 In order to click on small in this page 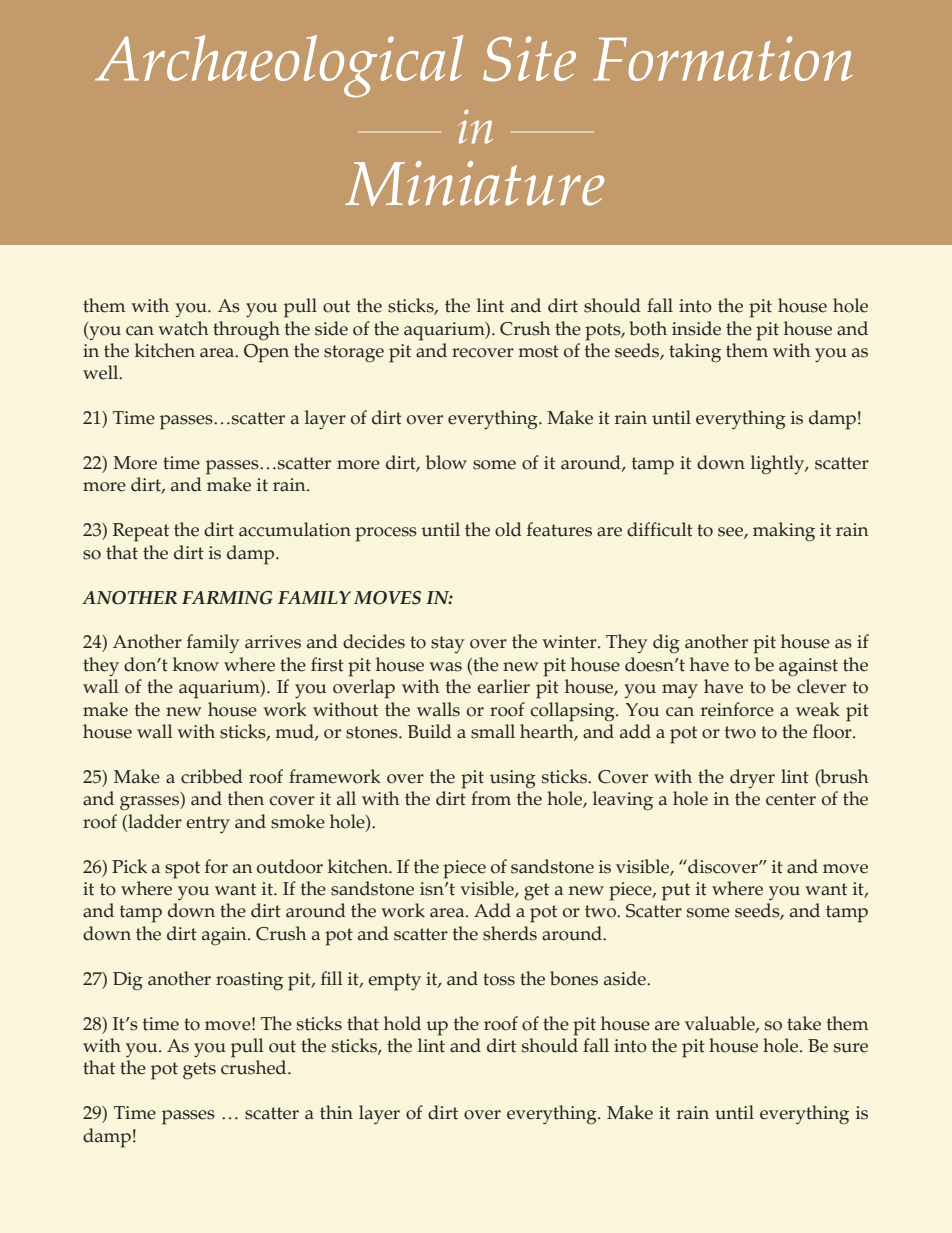, I will do `click(493, 731)`.
